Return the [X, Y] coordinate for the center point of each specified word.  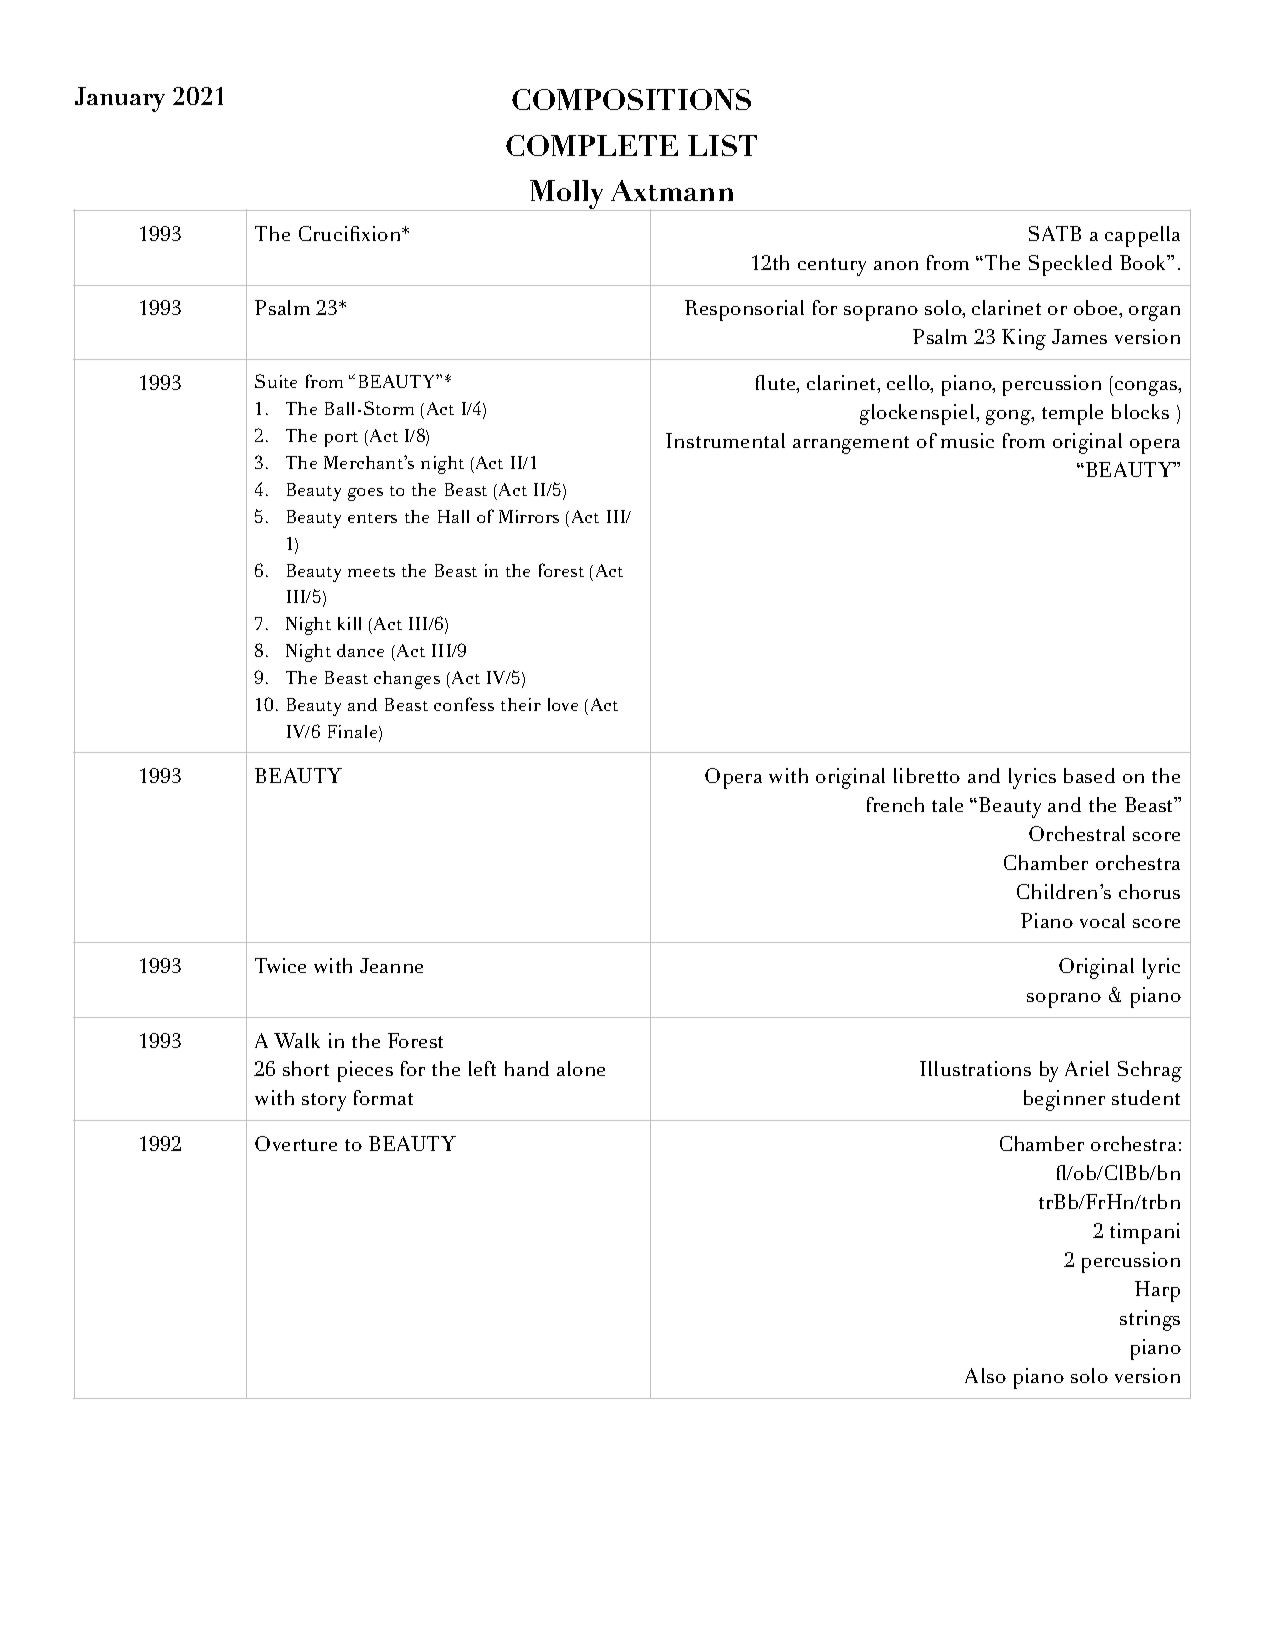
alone [581, 1068]
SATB [1055, 233]
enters [372, 518]
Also [985, 1375]
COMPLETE [592, 145]
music [967, 440]
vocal [1102, 920]
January [120, 99]
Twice [280, 965]
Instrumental [725, 440]
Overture [296, 1143]
